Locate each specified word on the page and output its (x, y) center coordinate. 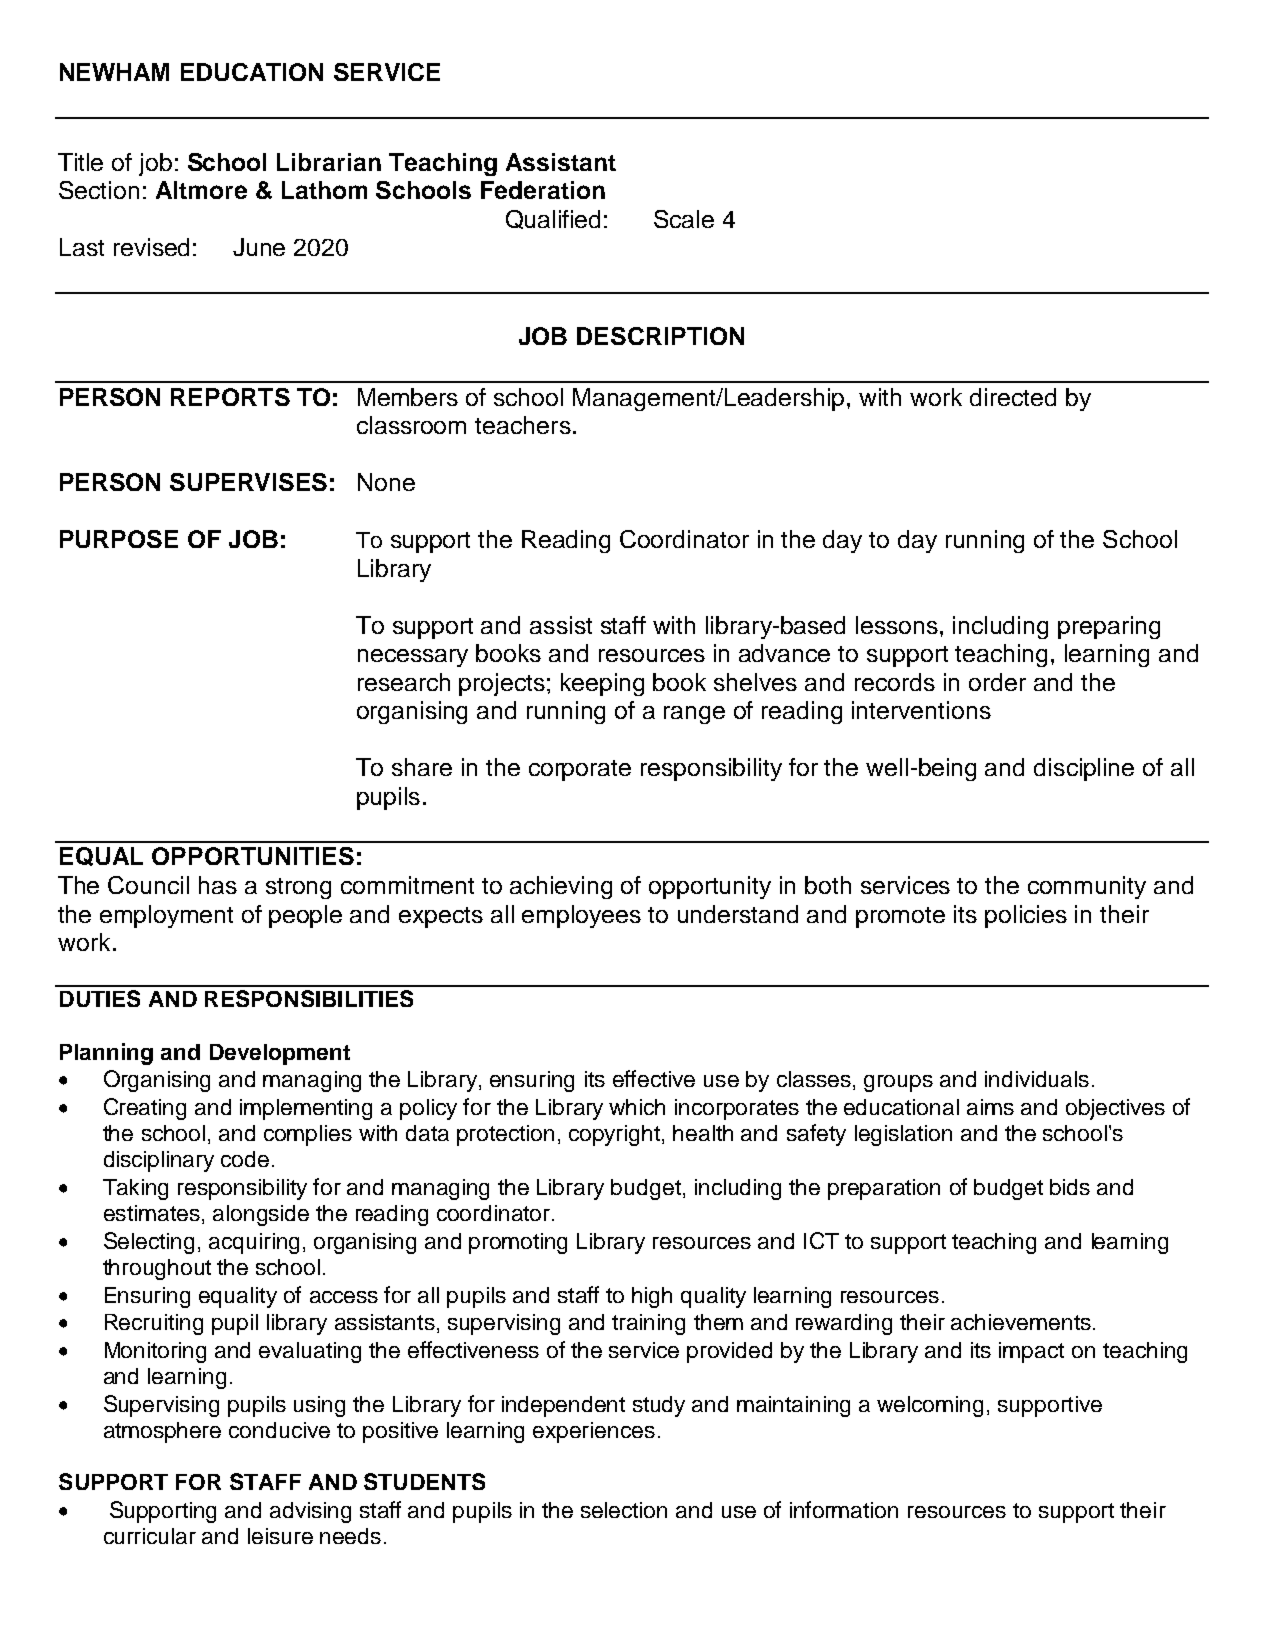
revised (151, 247)
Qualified (553, 219)
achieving (561, 887)
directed (1013, 397)
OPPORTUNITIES (253, 856)
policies (1026, 916)
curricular (150, 1536)
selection (624, 1510)
